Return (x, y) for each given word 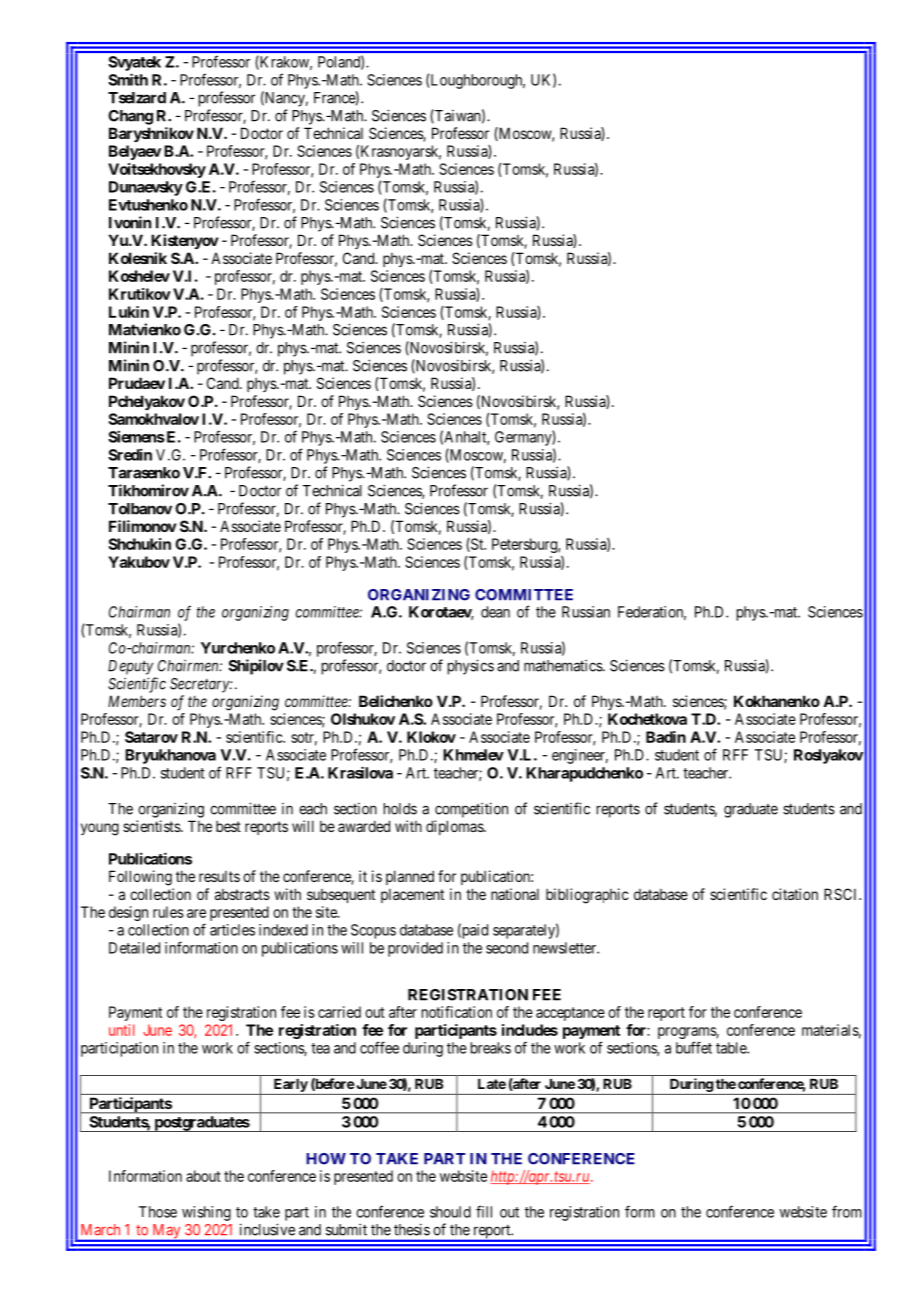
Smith (128, 79)
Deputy (130, 667)
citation (795, 894)
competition (471, 810)
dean (495, 612)
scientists (152, 826)
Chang (130, 117)
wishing (206, 1213)
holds (400, 809)
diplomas (455, 827)
